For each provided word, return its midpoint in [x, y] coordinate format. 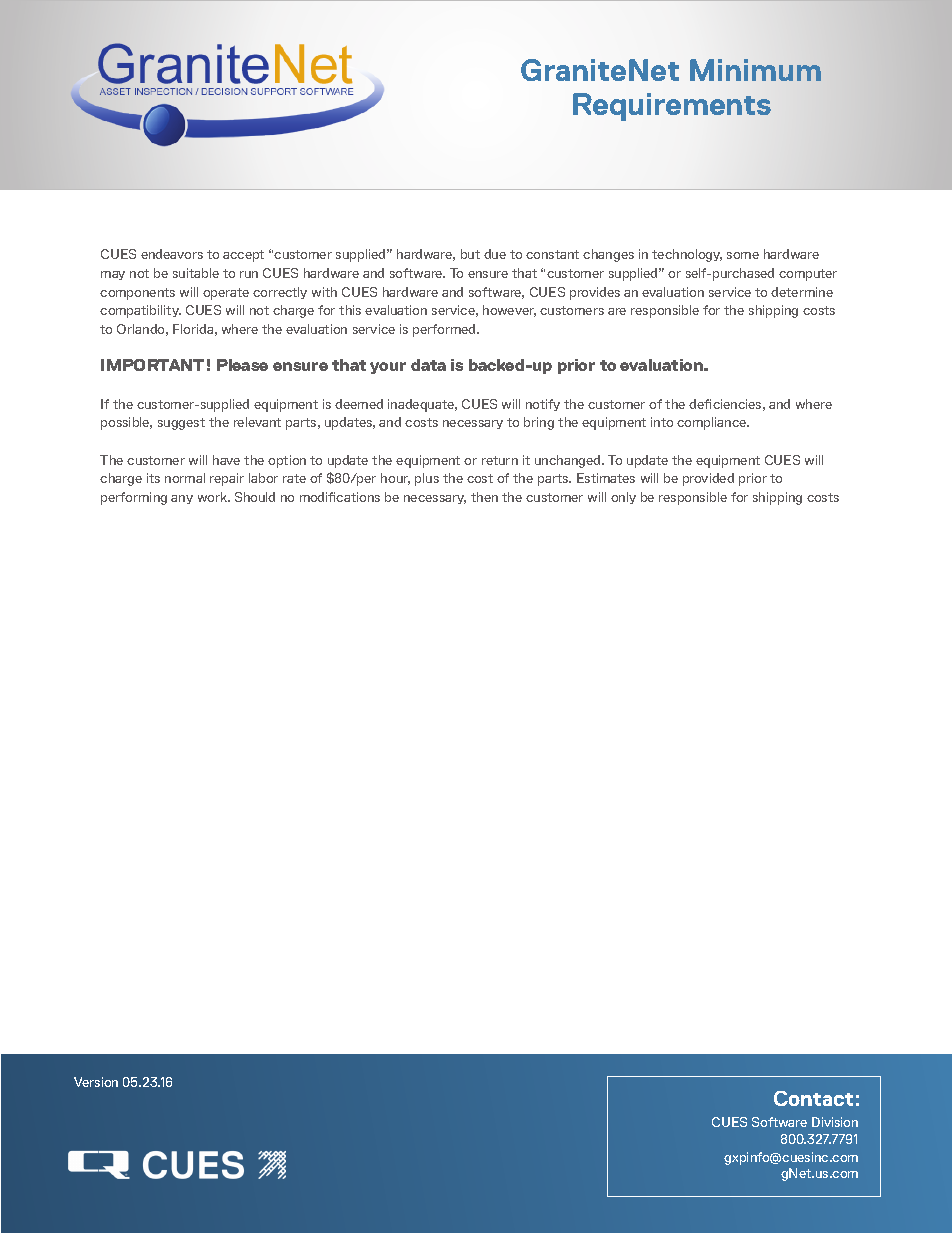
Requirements [672, 107]
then [484, 497]
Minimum [755, 70]
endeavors [172, 254]
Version [96, 1082]
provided [708, 479]
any [182, 499]
